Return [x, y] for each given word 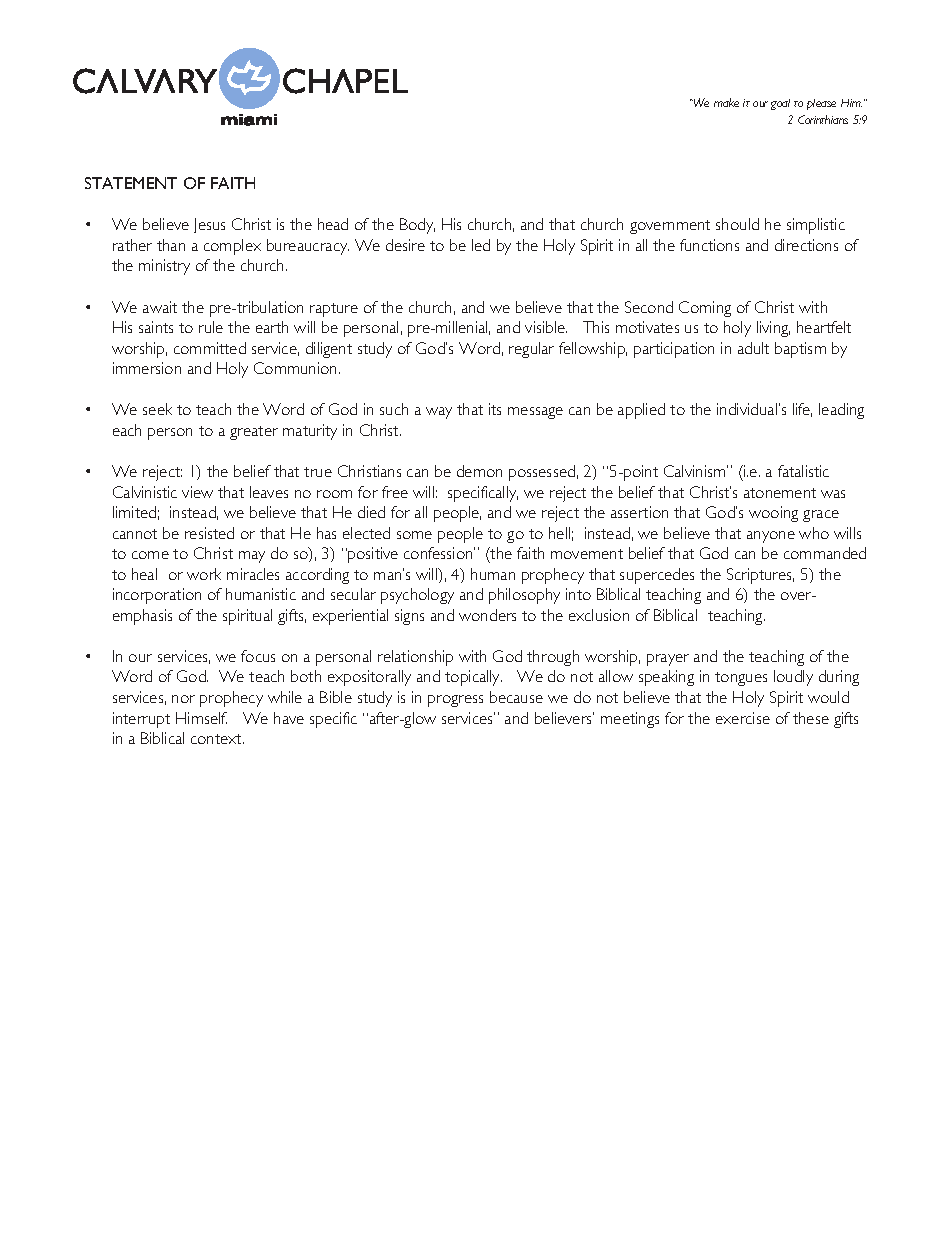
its [495, 409]
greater [254, 433]
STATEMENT [131, 183]
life [802, 410]
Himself [201, 718]
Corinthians [823, 119]
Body [417, 226]
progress [455, 701]
